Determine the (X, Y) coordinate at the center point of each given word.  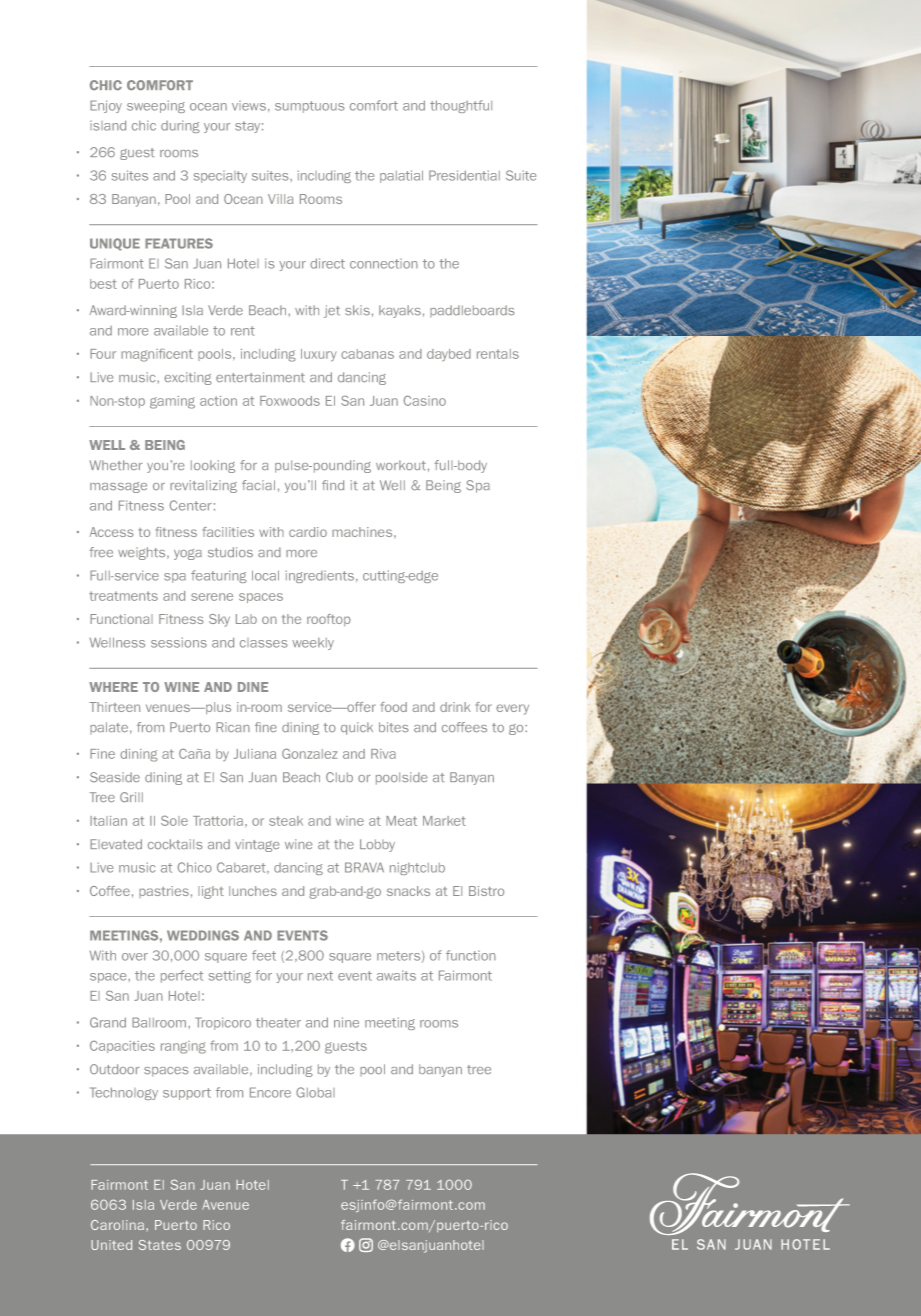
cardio (308, 532)
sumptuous (310, 107)
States (160, 1245)
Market (444, 821)
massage (118, 487)
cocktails (175, 844)
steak (286, 821)
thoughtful (461, 106)
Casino (424, 400)
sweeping (156, 106)
